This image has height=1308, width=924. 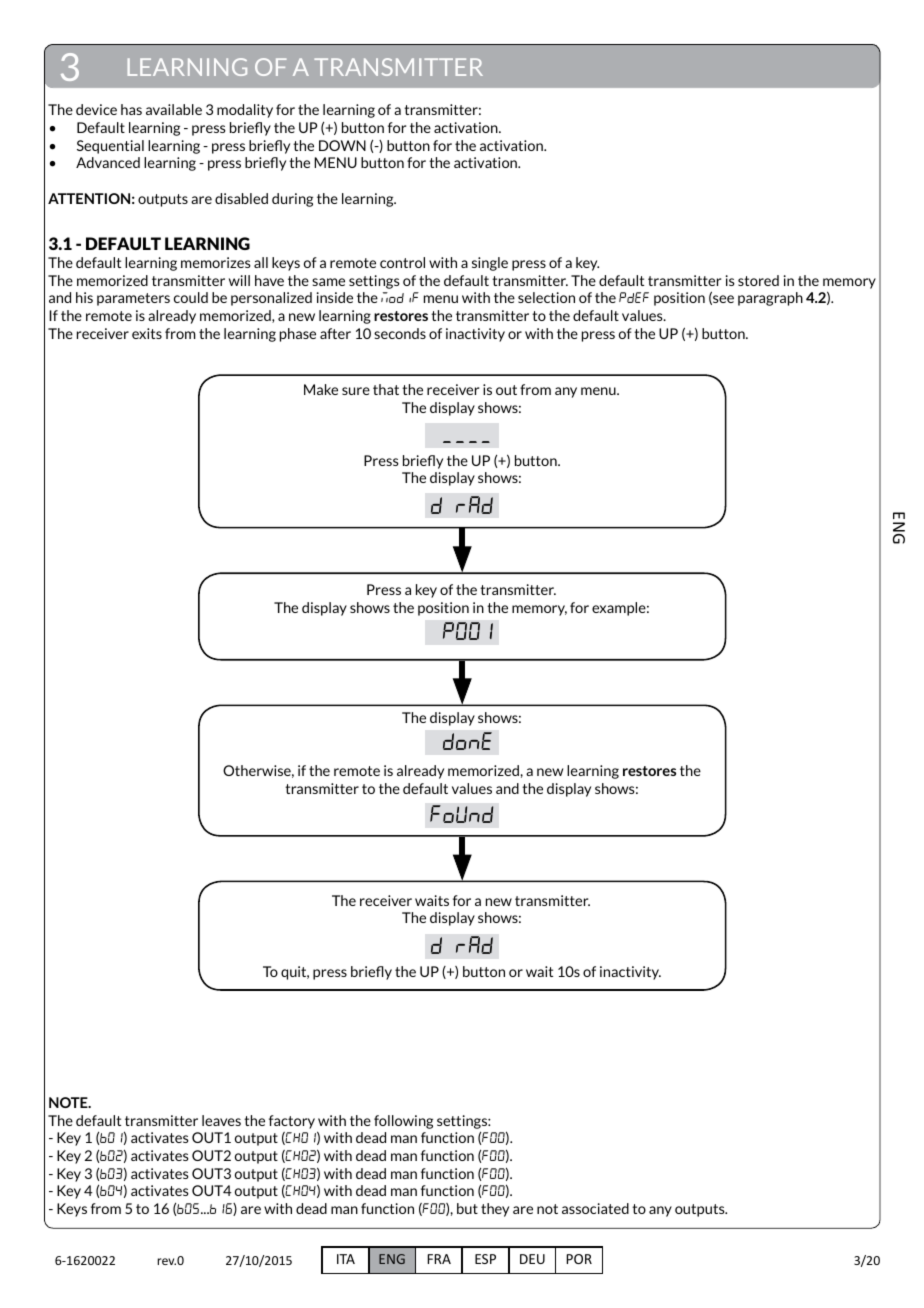 What do you see at coordinates (342, 145) in the image?
I see `DOWN` at bounding box center [342, 145].
